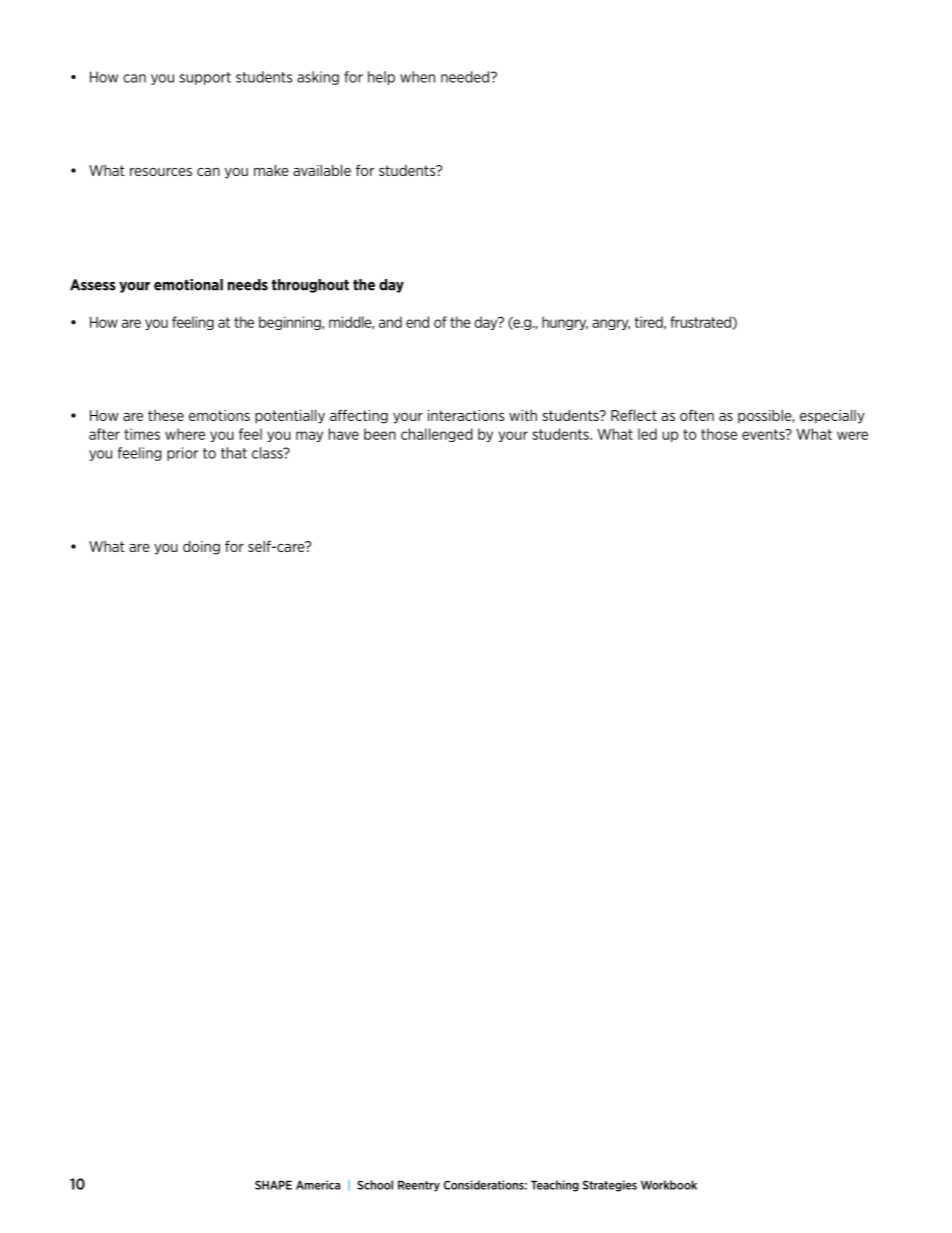  Describe the element at coordinates (701, 323) in the screenshot. I see `frustrated` at that location.
